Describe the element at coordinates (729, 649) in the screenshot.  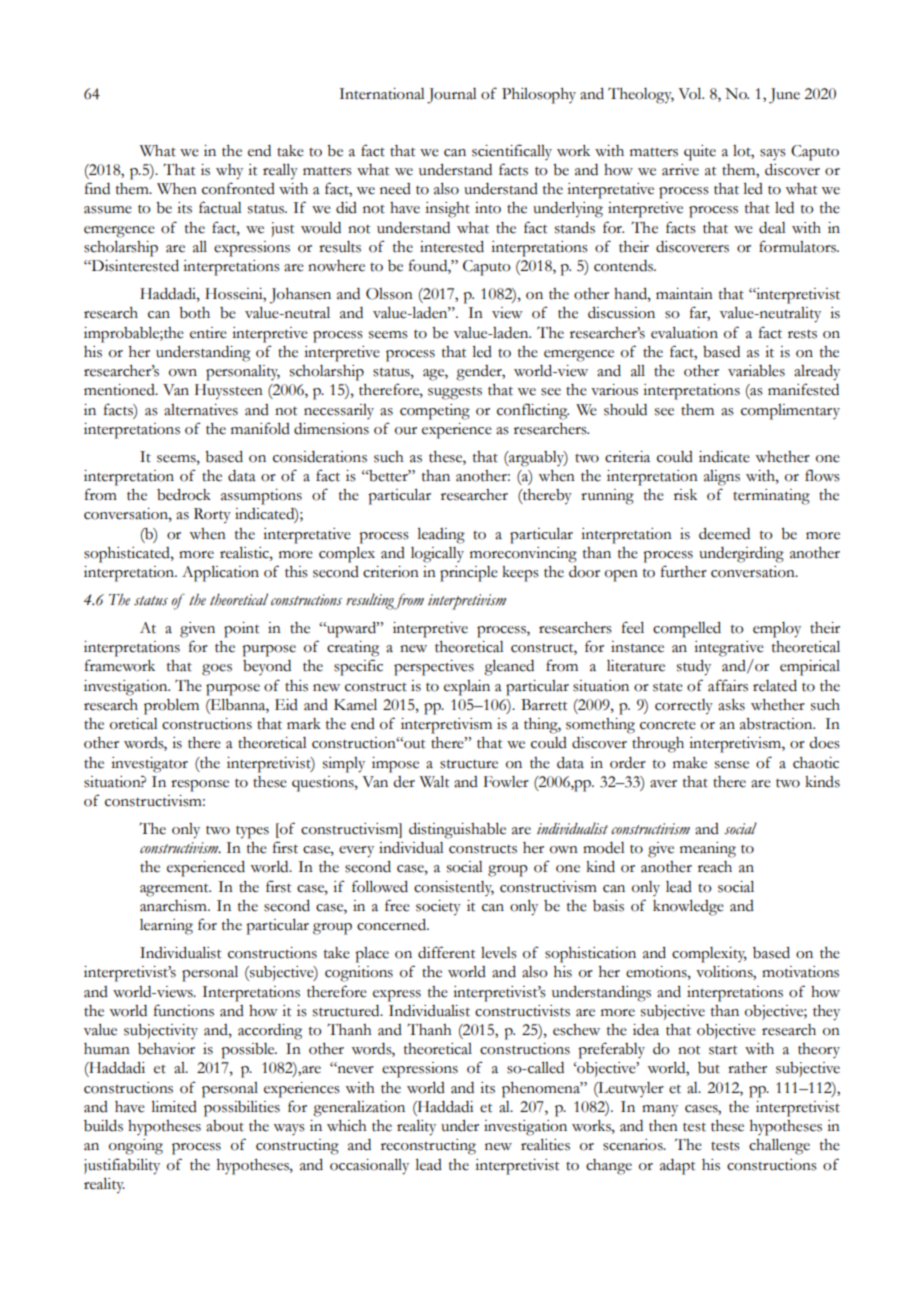
I see `integrative` at that location.
